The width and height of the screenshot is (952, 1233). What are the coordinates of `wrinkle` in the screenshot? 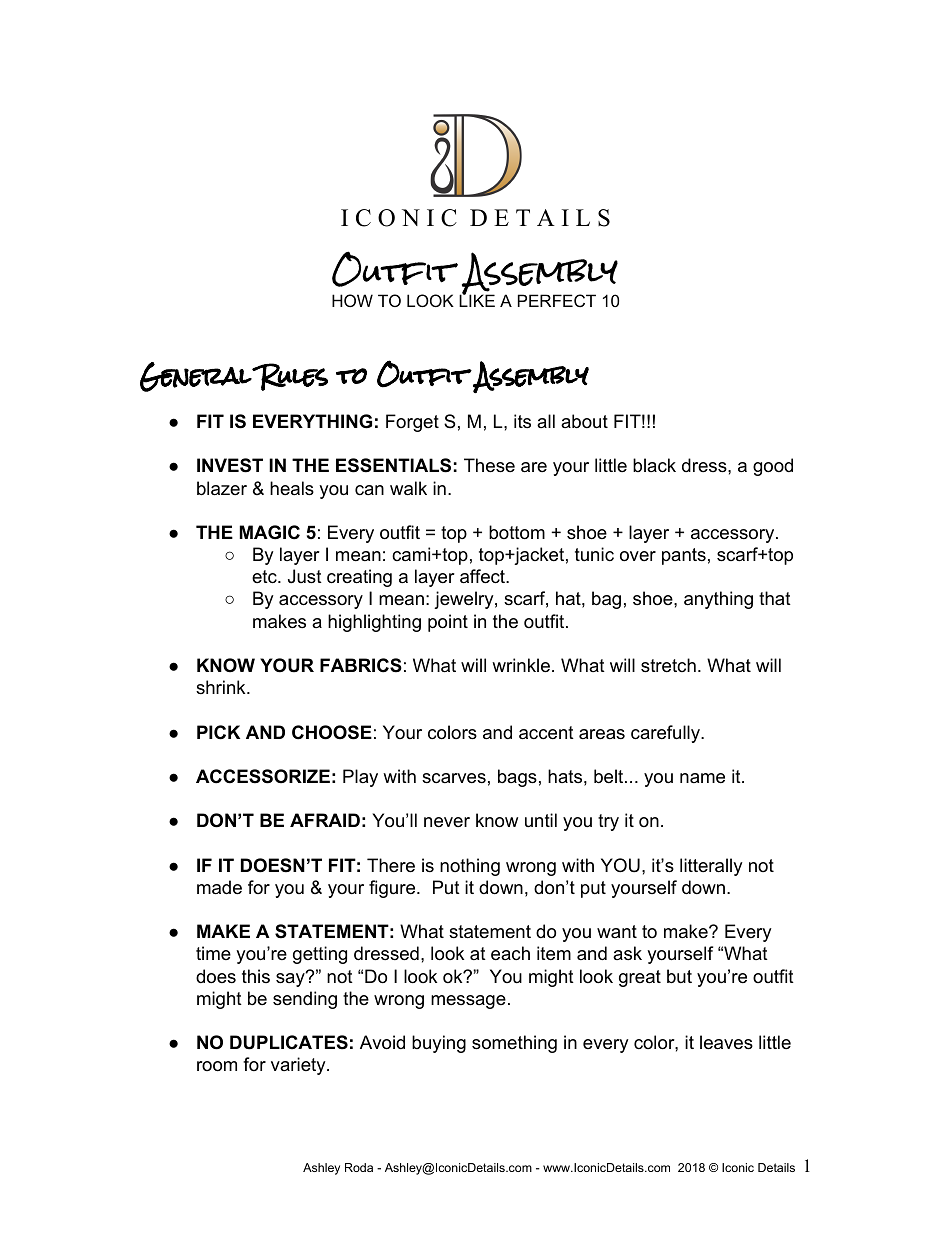 It's located at (521, 665).
